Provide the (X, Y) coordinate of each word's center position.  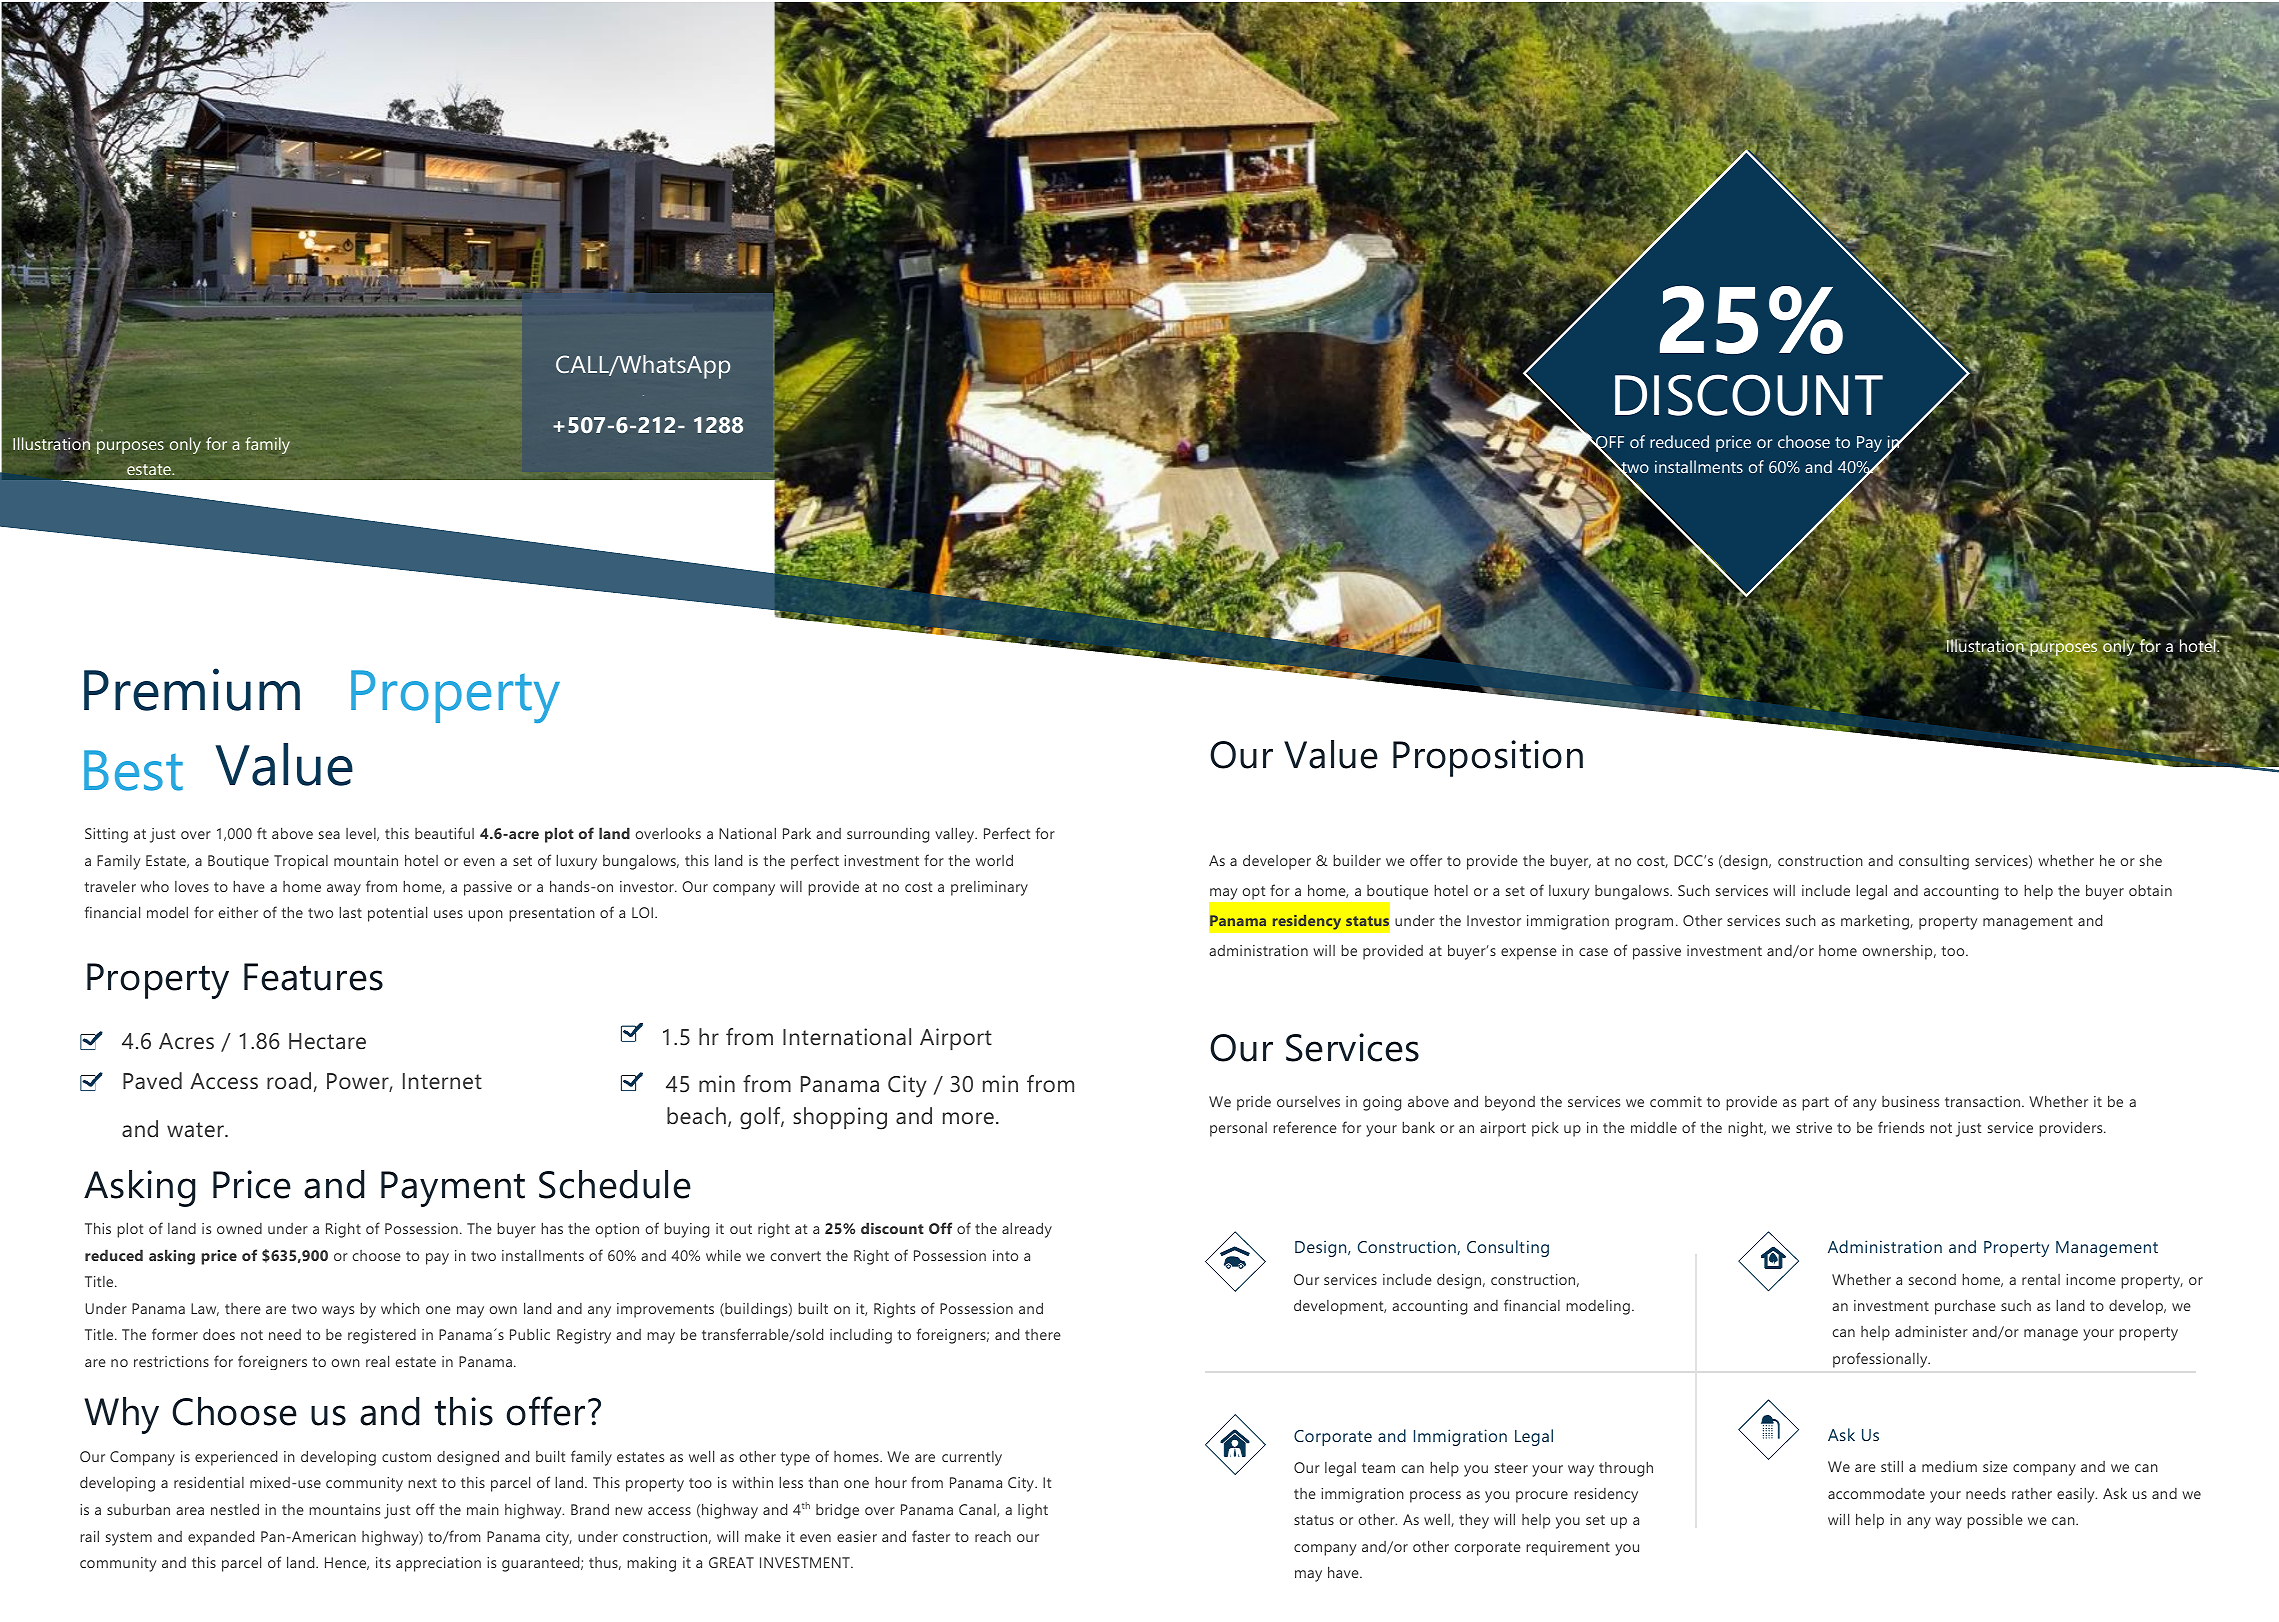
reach (993, 1536)
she (2151, 860)
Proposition (1488, 758)
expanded (221, 1538)
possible (1995, 1521)
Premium (192, 689)
